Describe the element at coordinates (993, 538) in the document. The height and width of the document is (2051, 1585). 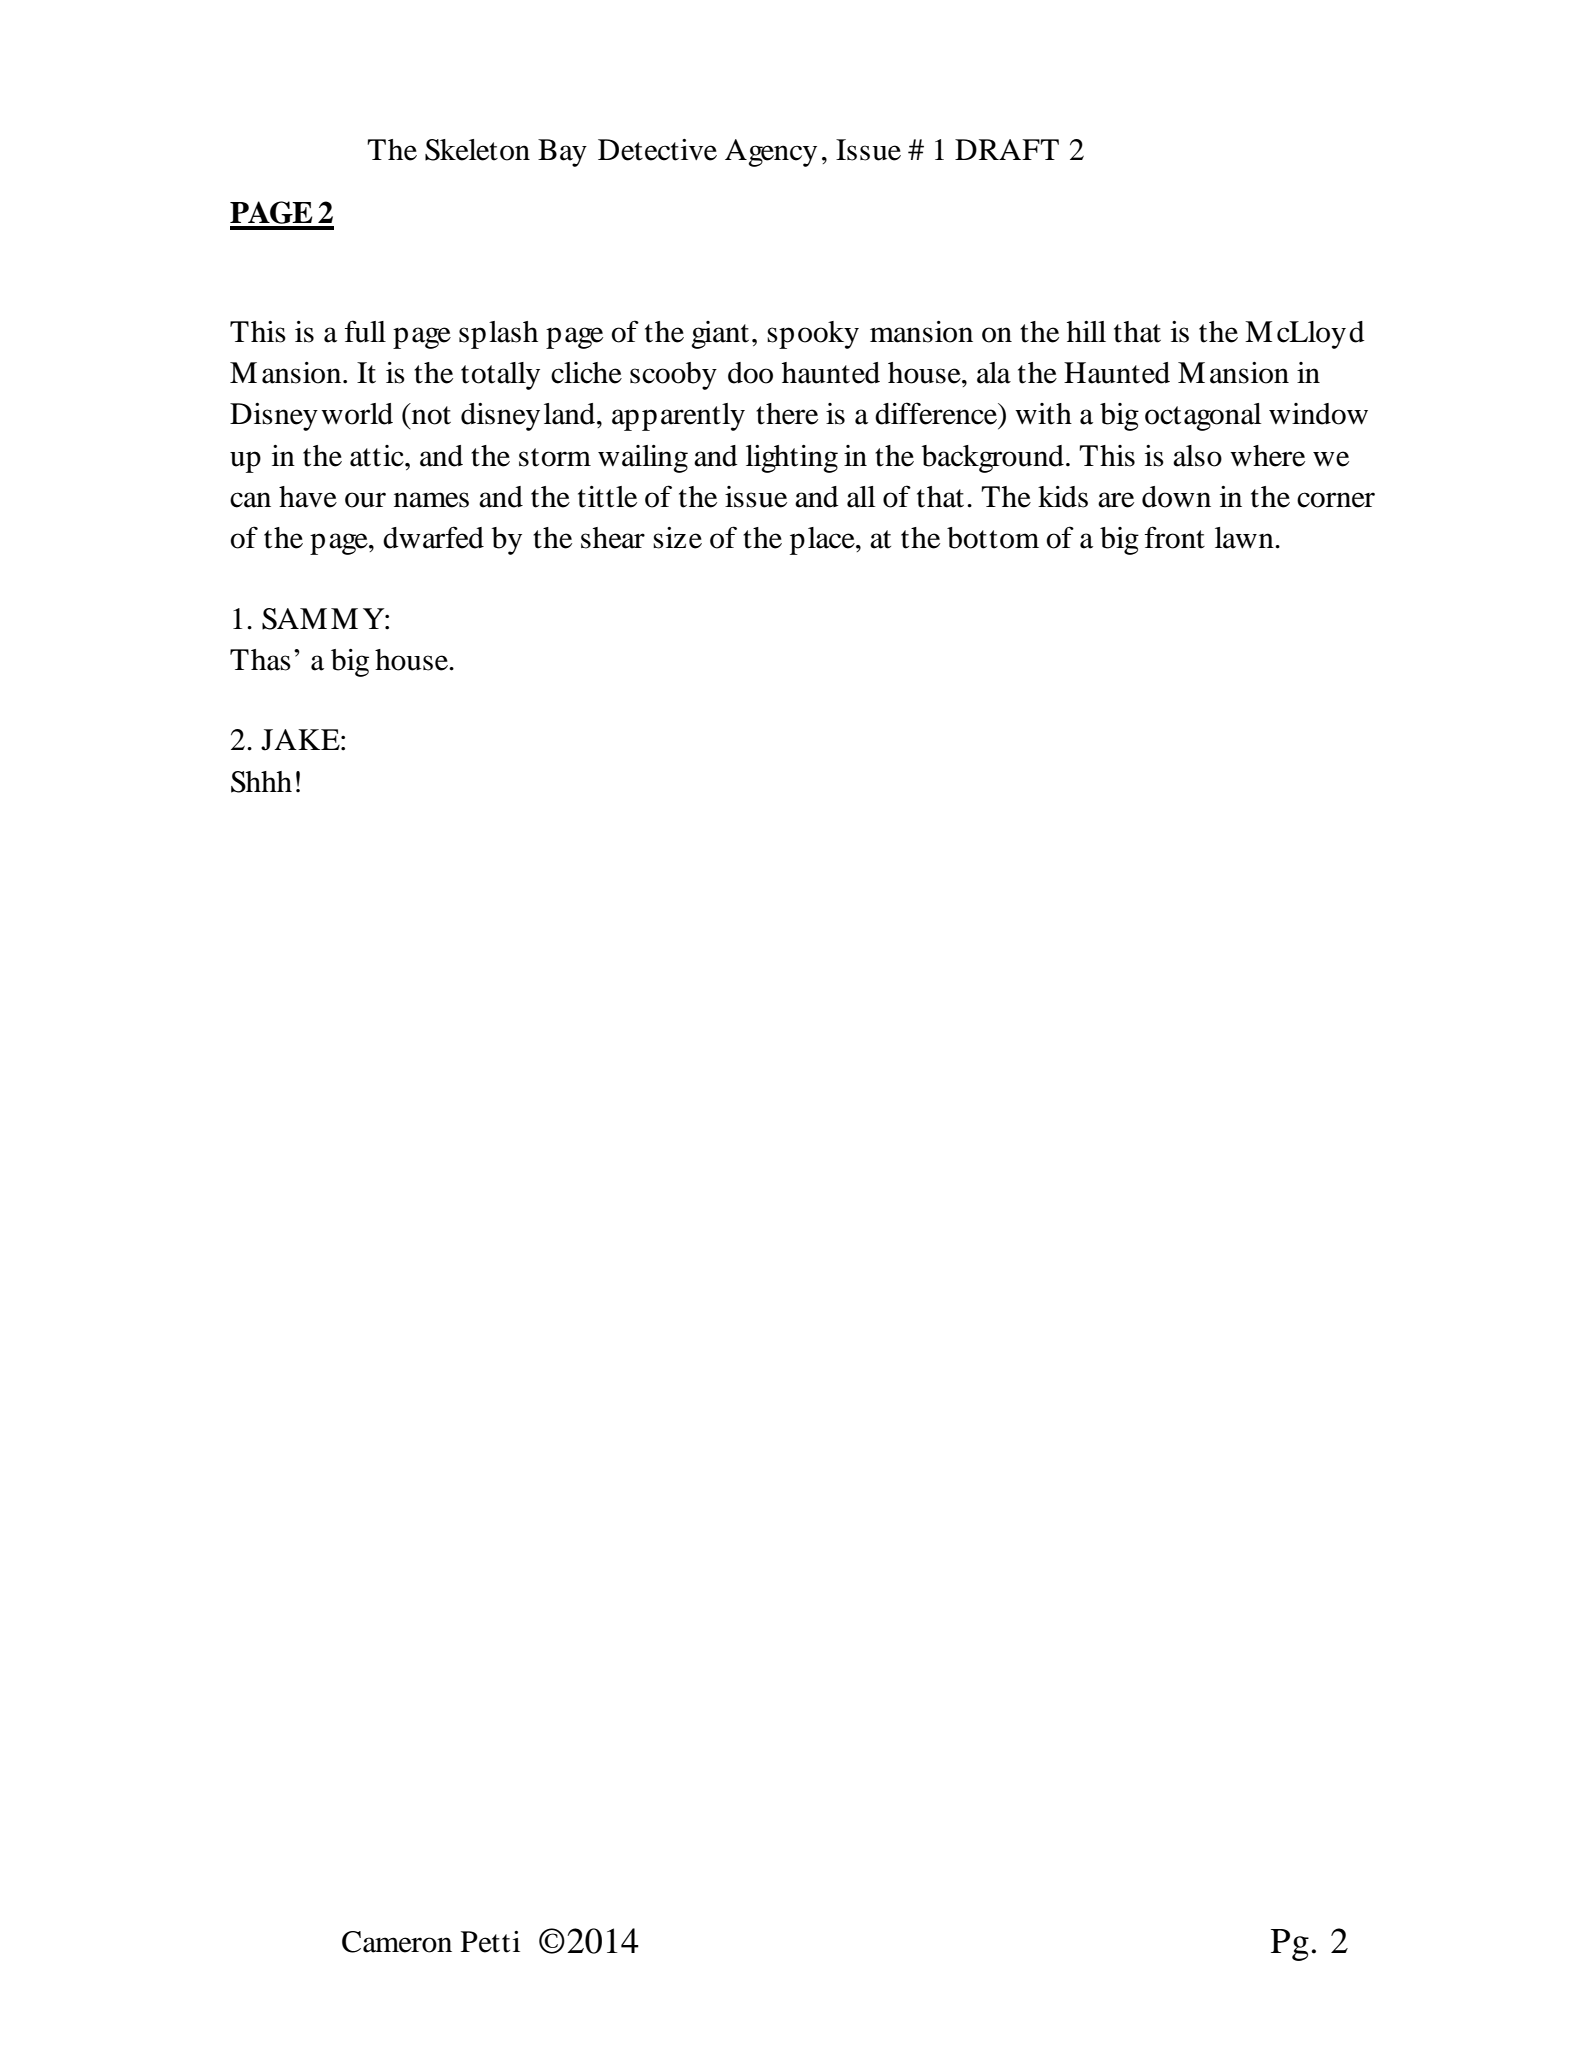
I see `bottom` at that location.
